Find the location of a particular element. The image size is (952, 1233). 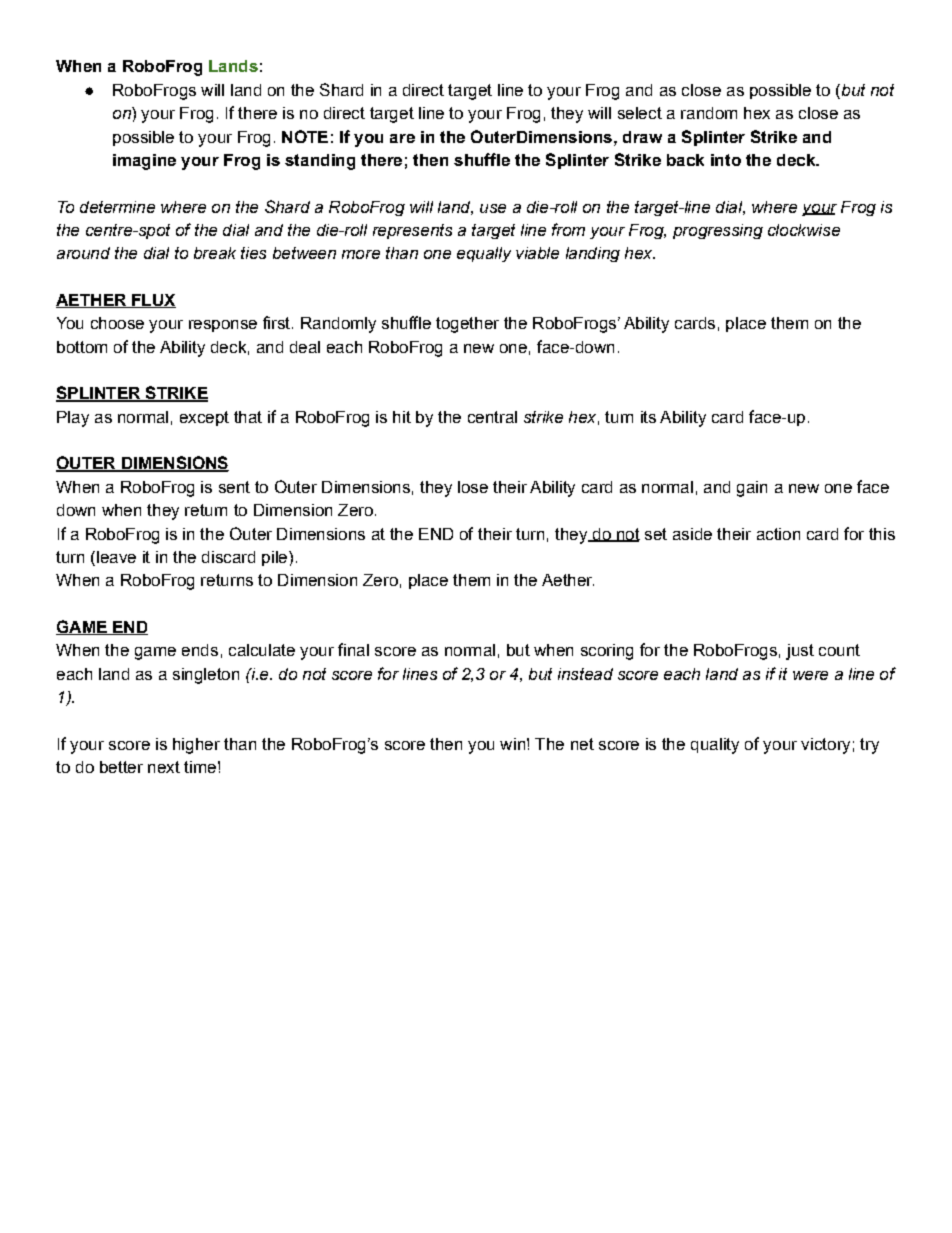

central is located at coordinates (492, 417).
